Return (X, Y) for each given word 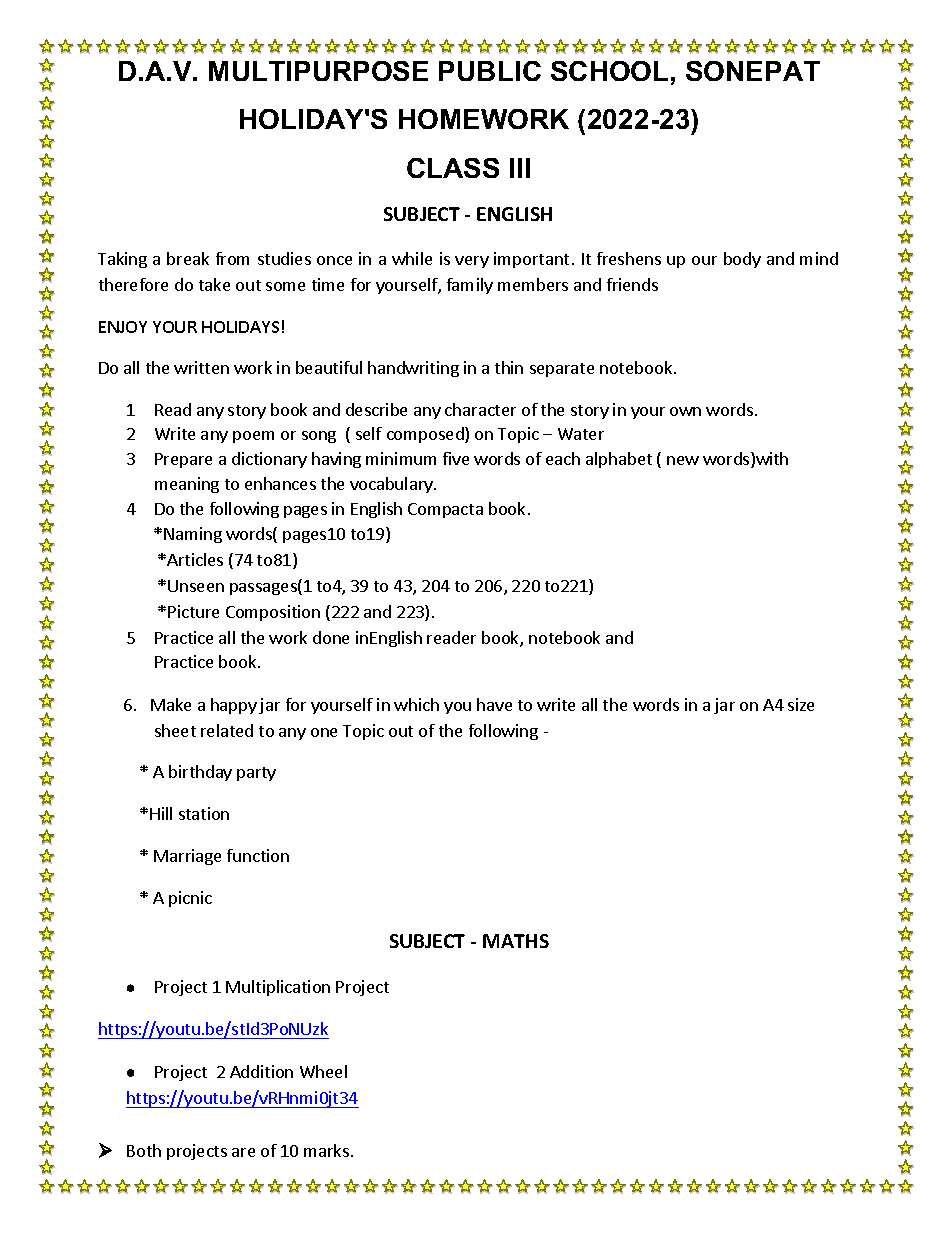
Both (144, 1150)
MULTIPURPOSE (318, 71)
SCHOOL (609, 71)
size (801, 704)
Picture (193, 611)
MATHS (516, 941)
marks (326, 1150)
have (494, 704)
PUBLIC (490, 71)
